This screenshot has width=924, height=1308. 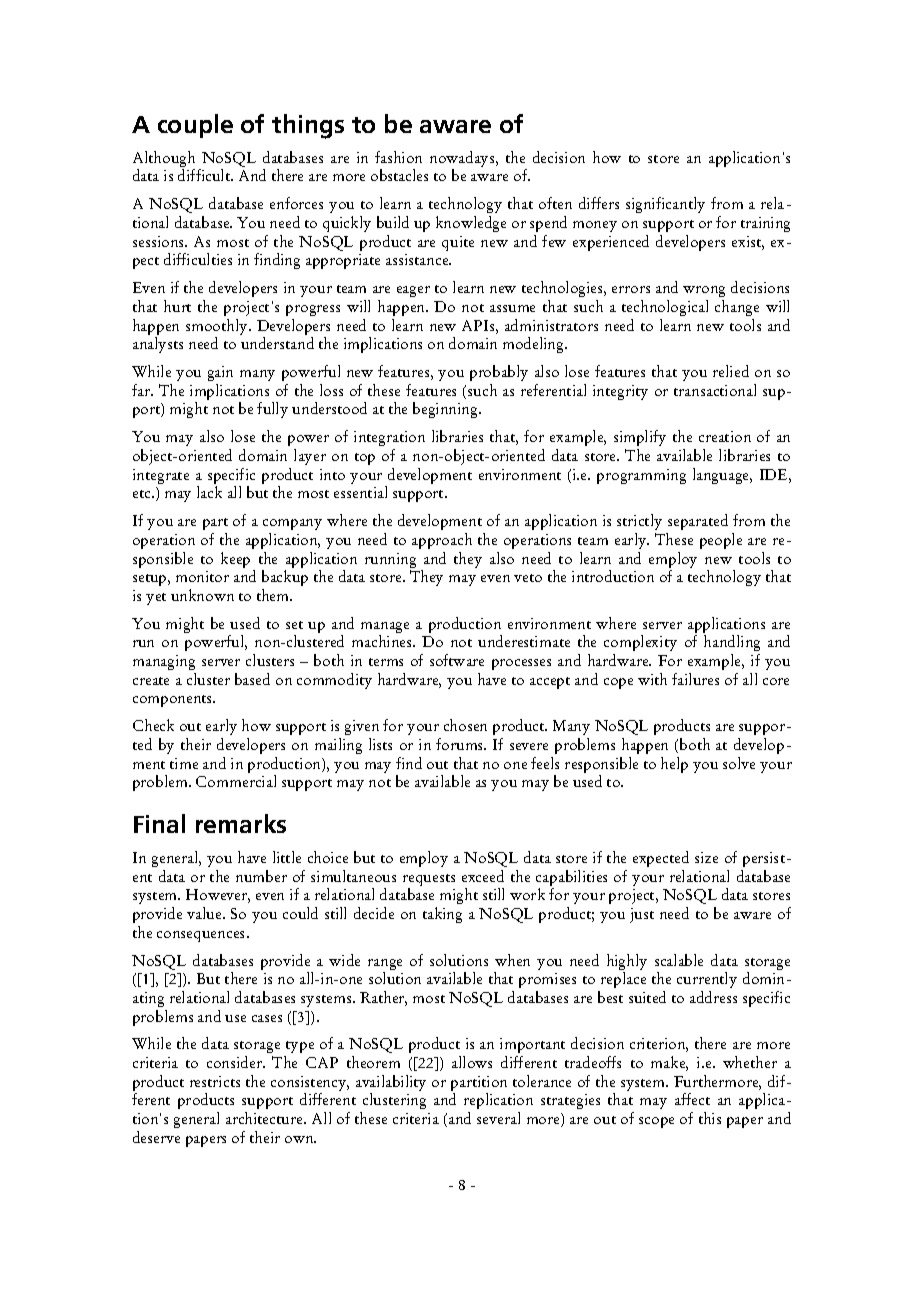 What do you see at coordinates (202, 595) in the screenshot?
I see `unknown` at bounding box center [202, 595].
